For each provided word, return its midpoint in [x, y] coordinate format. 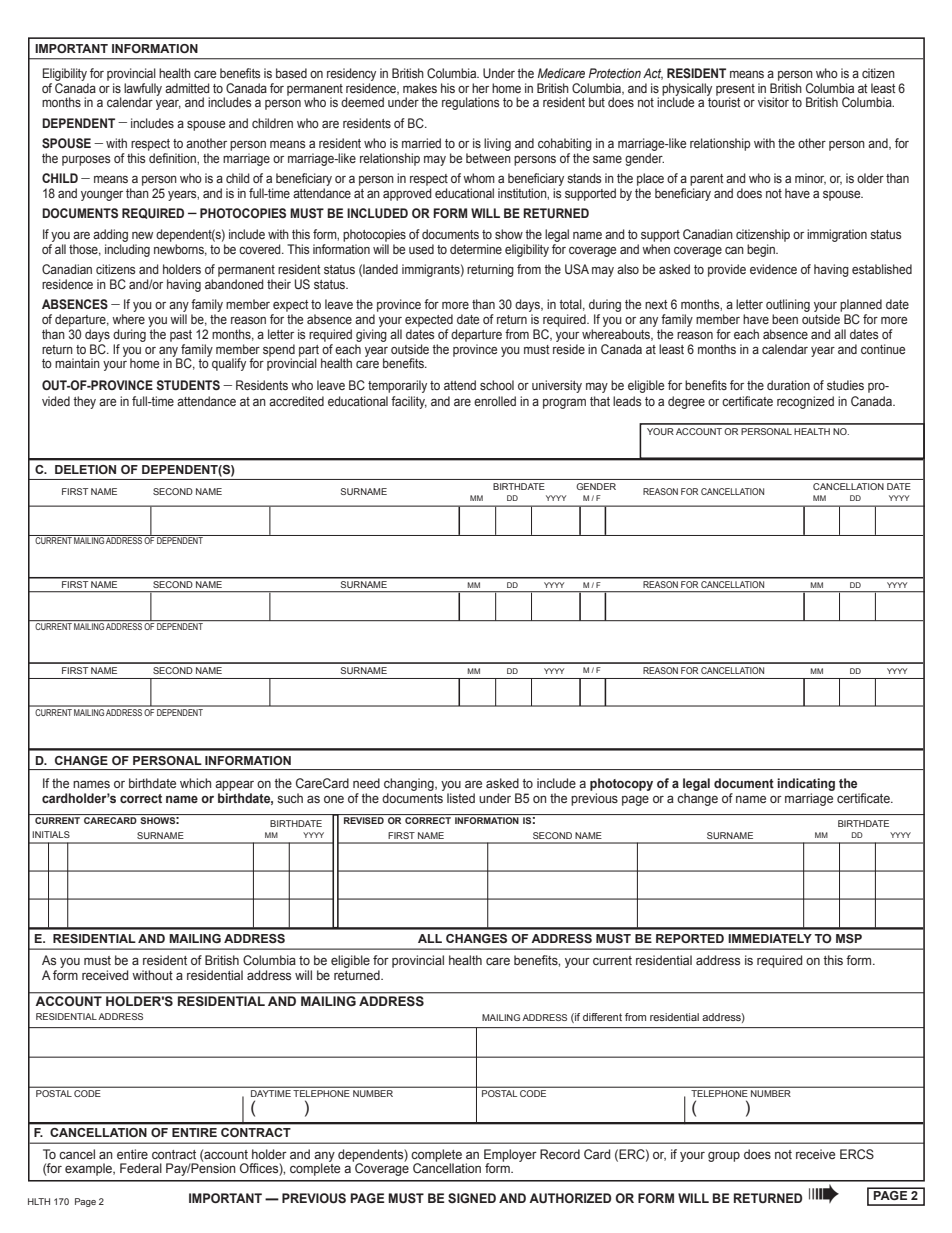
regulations [470, 103]
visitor [773, 102]
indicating [806, 784]
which [195, 783]
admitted [187, 88]
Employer [510, 1156]
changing [410, 784]
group [724, 1156]
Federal [141, 1168]
